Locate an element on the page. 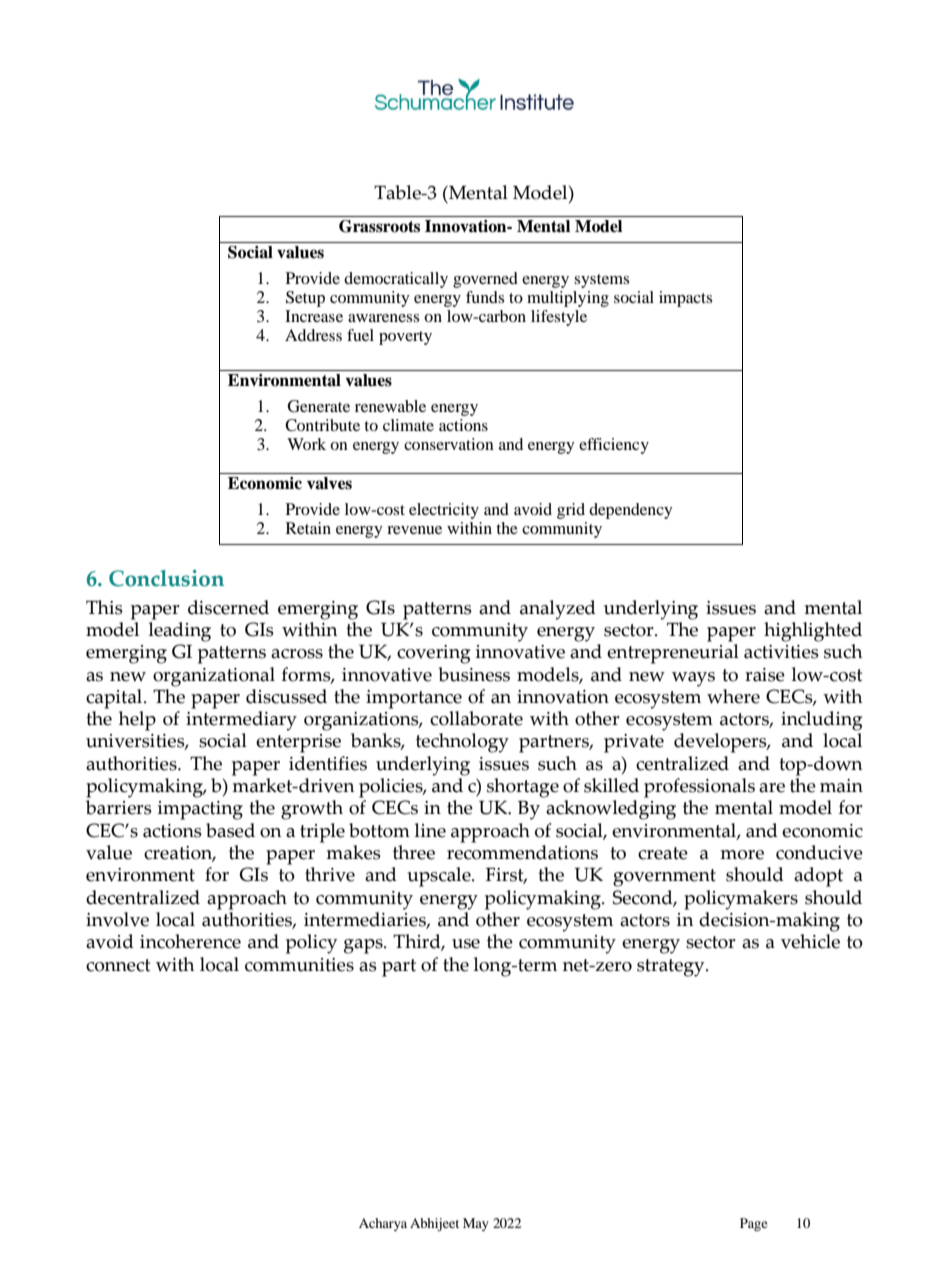 This document has width=949, height=1288. where is located at coordinates (733, 696).
